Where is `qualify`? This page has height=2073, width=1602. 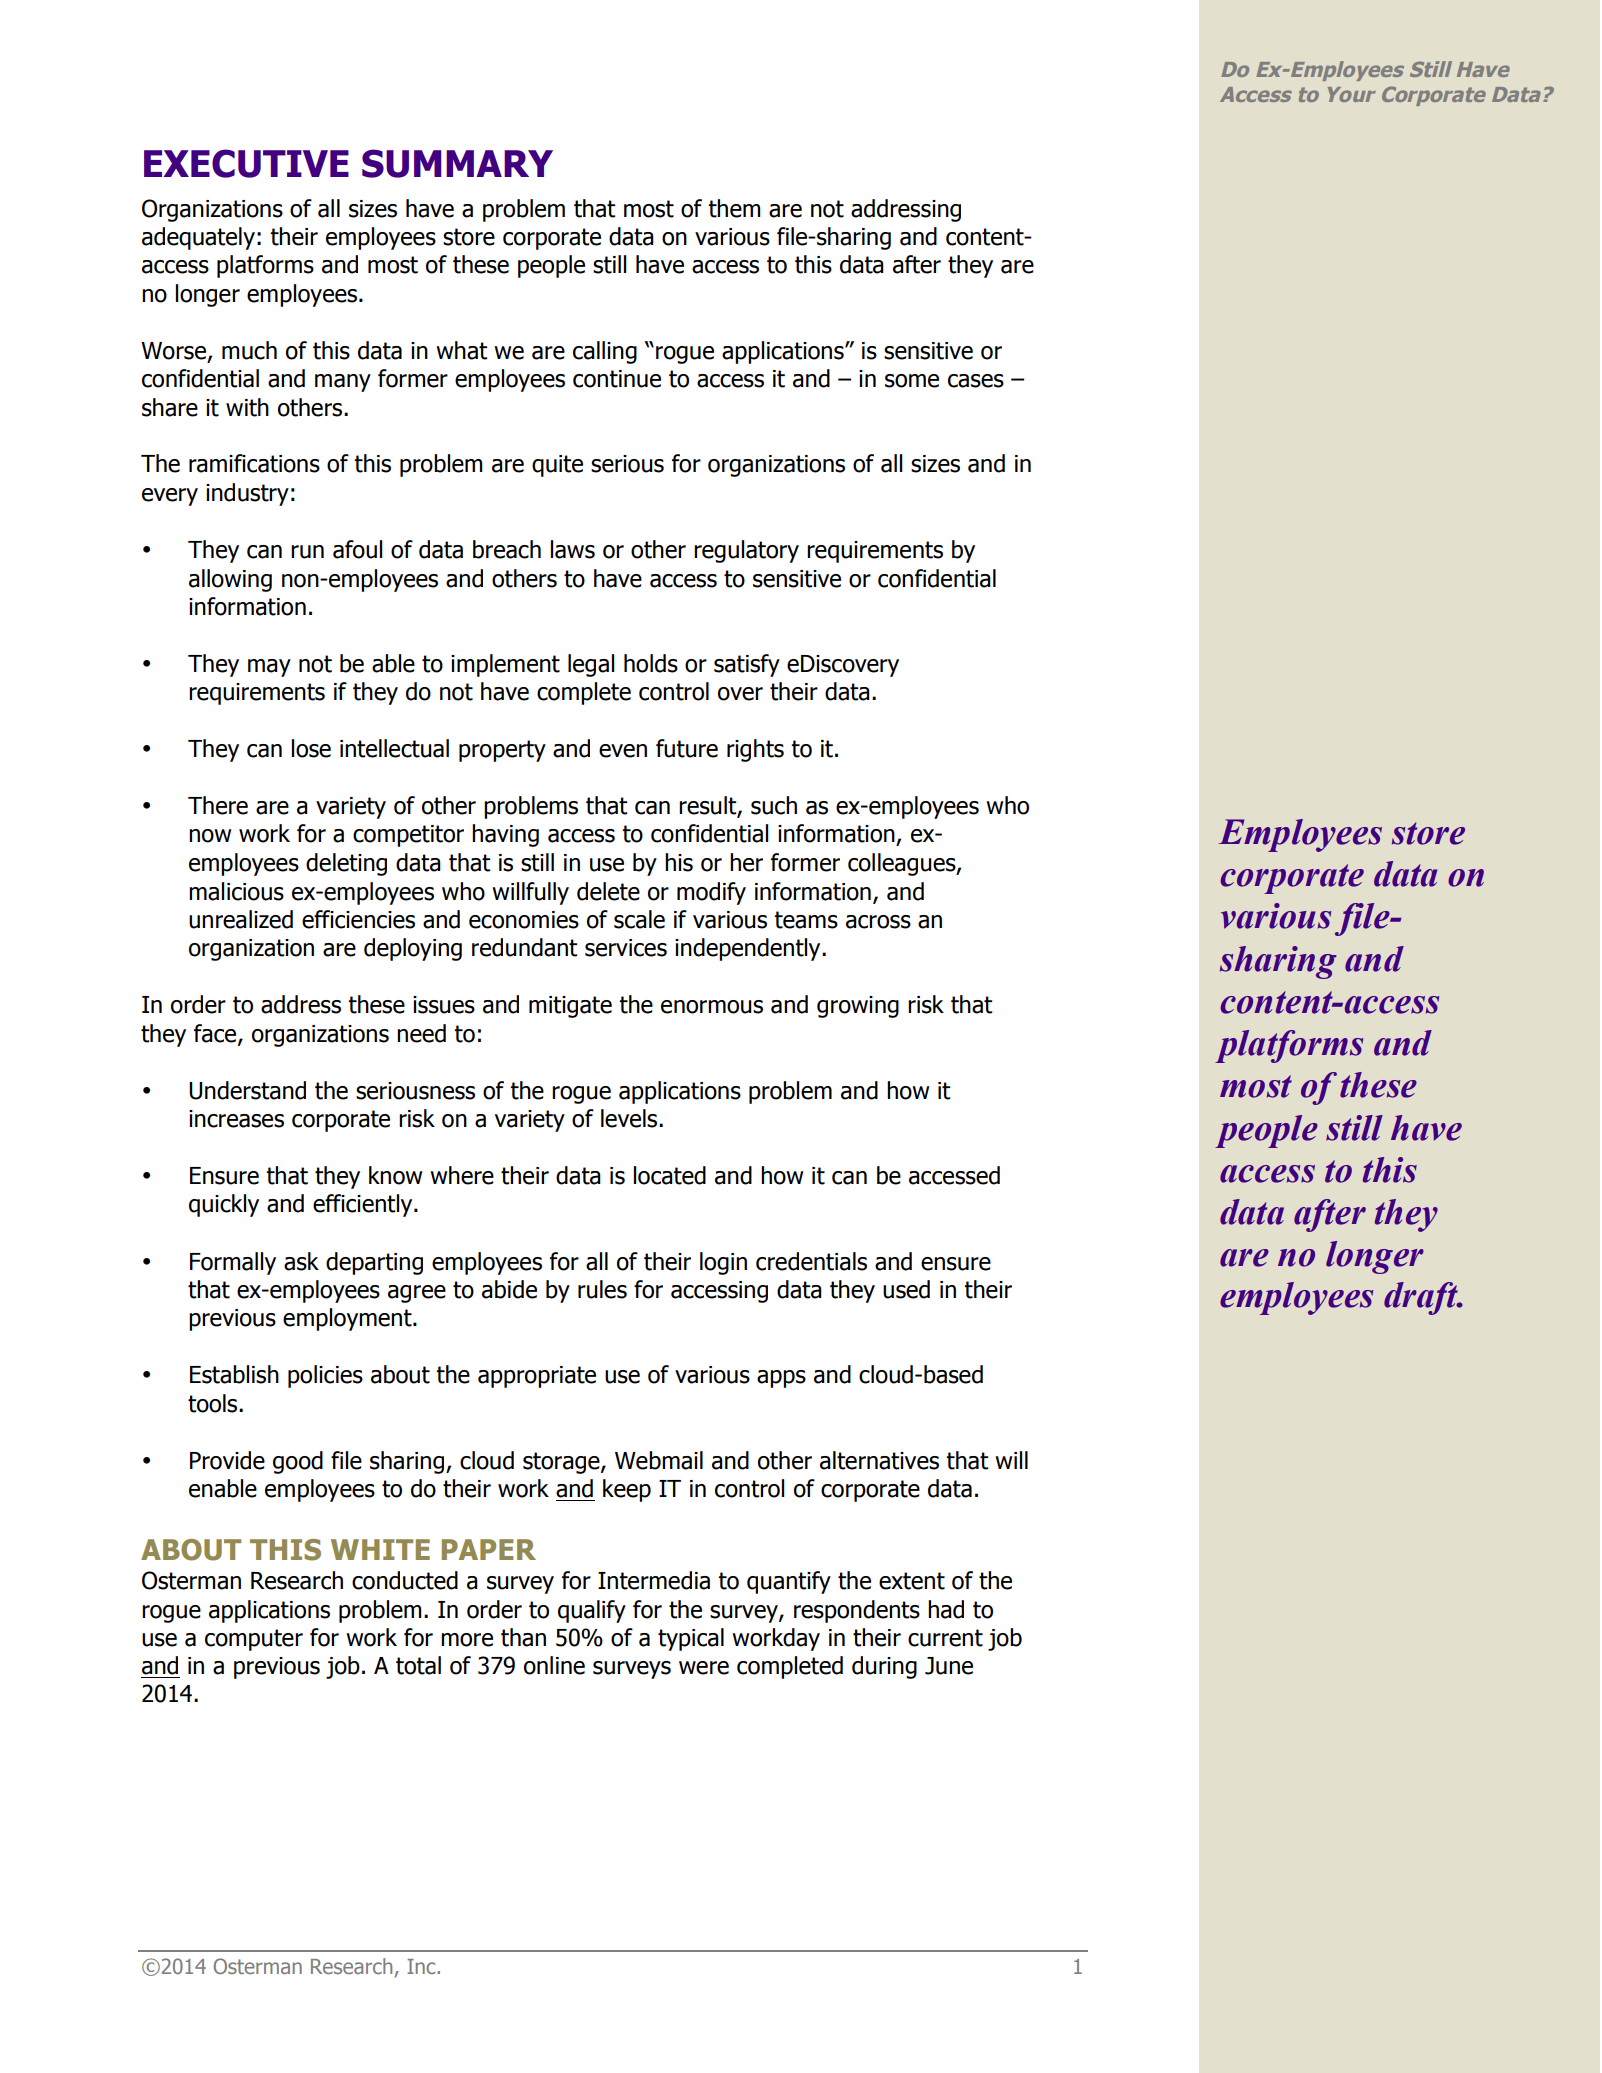
qualify is located at coordinates (592, 1611).
